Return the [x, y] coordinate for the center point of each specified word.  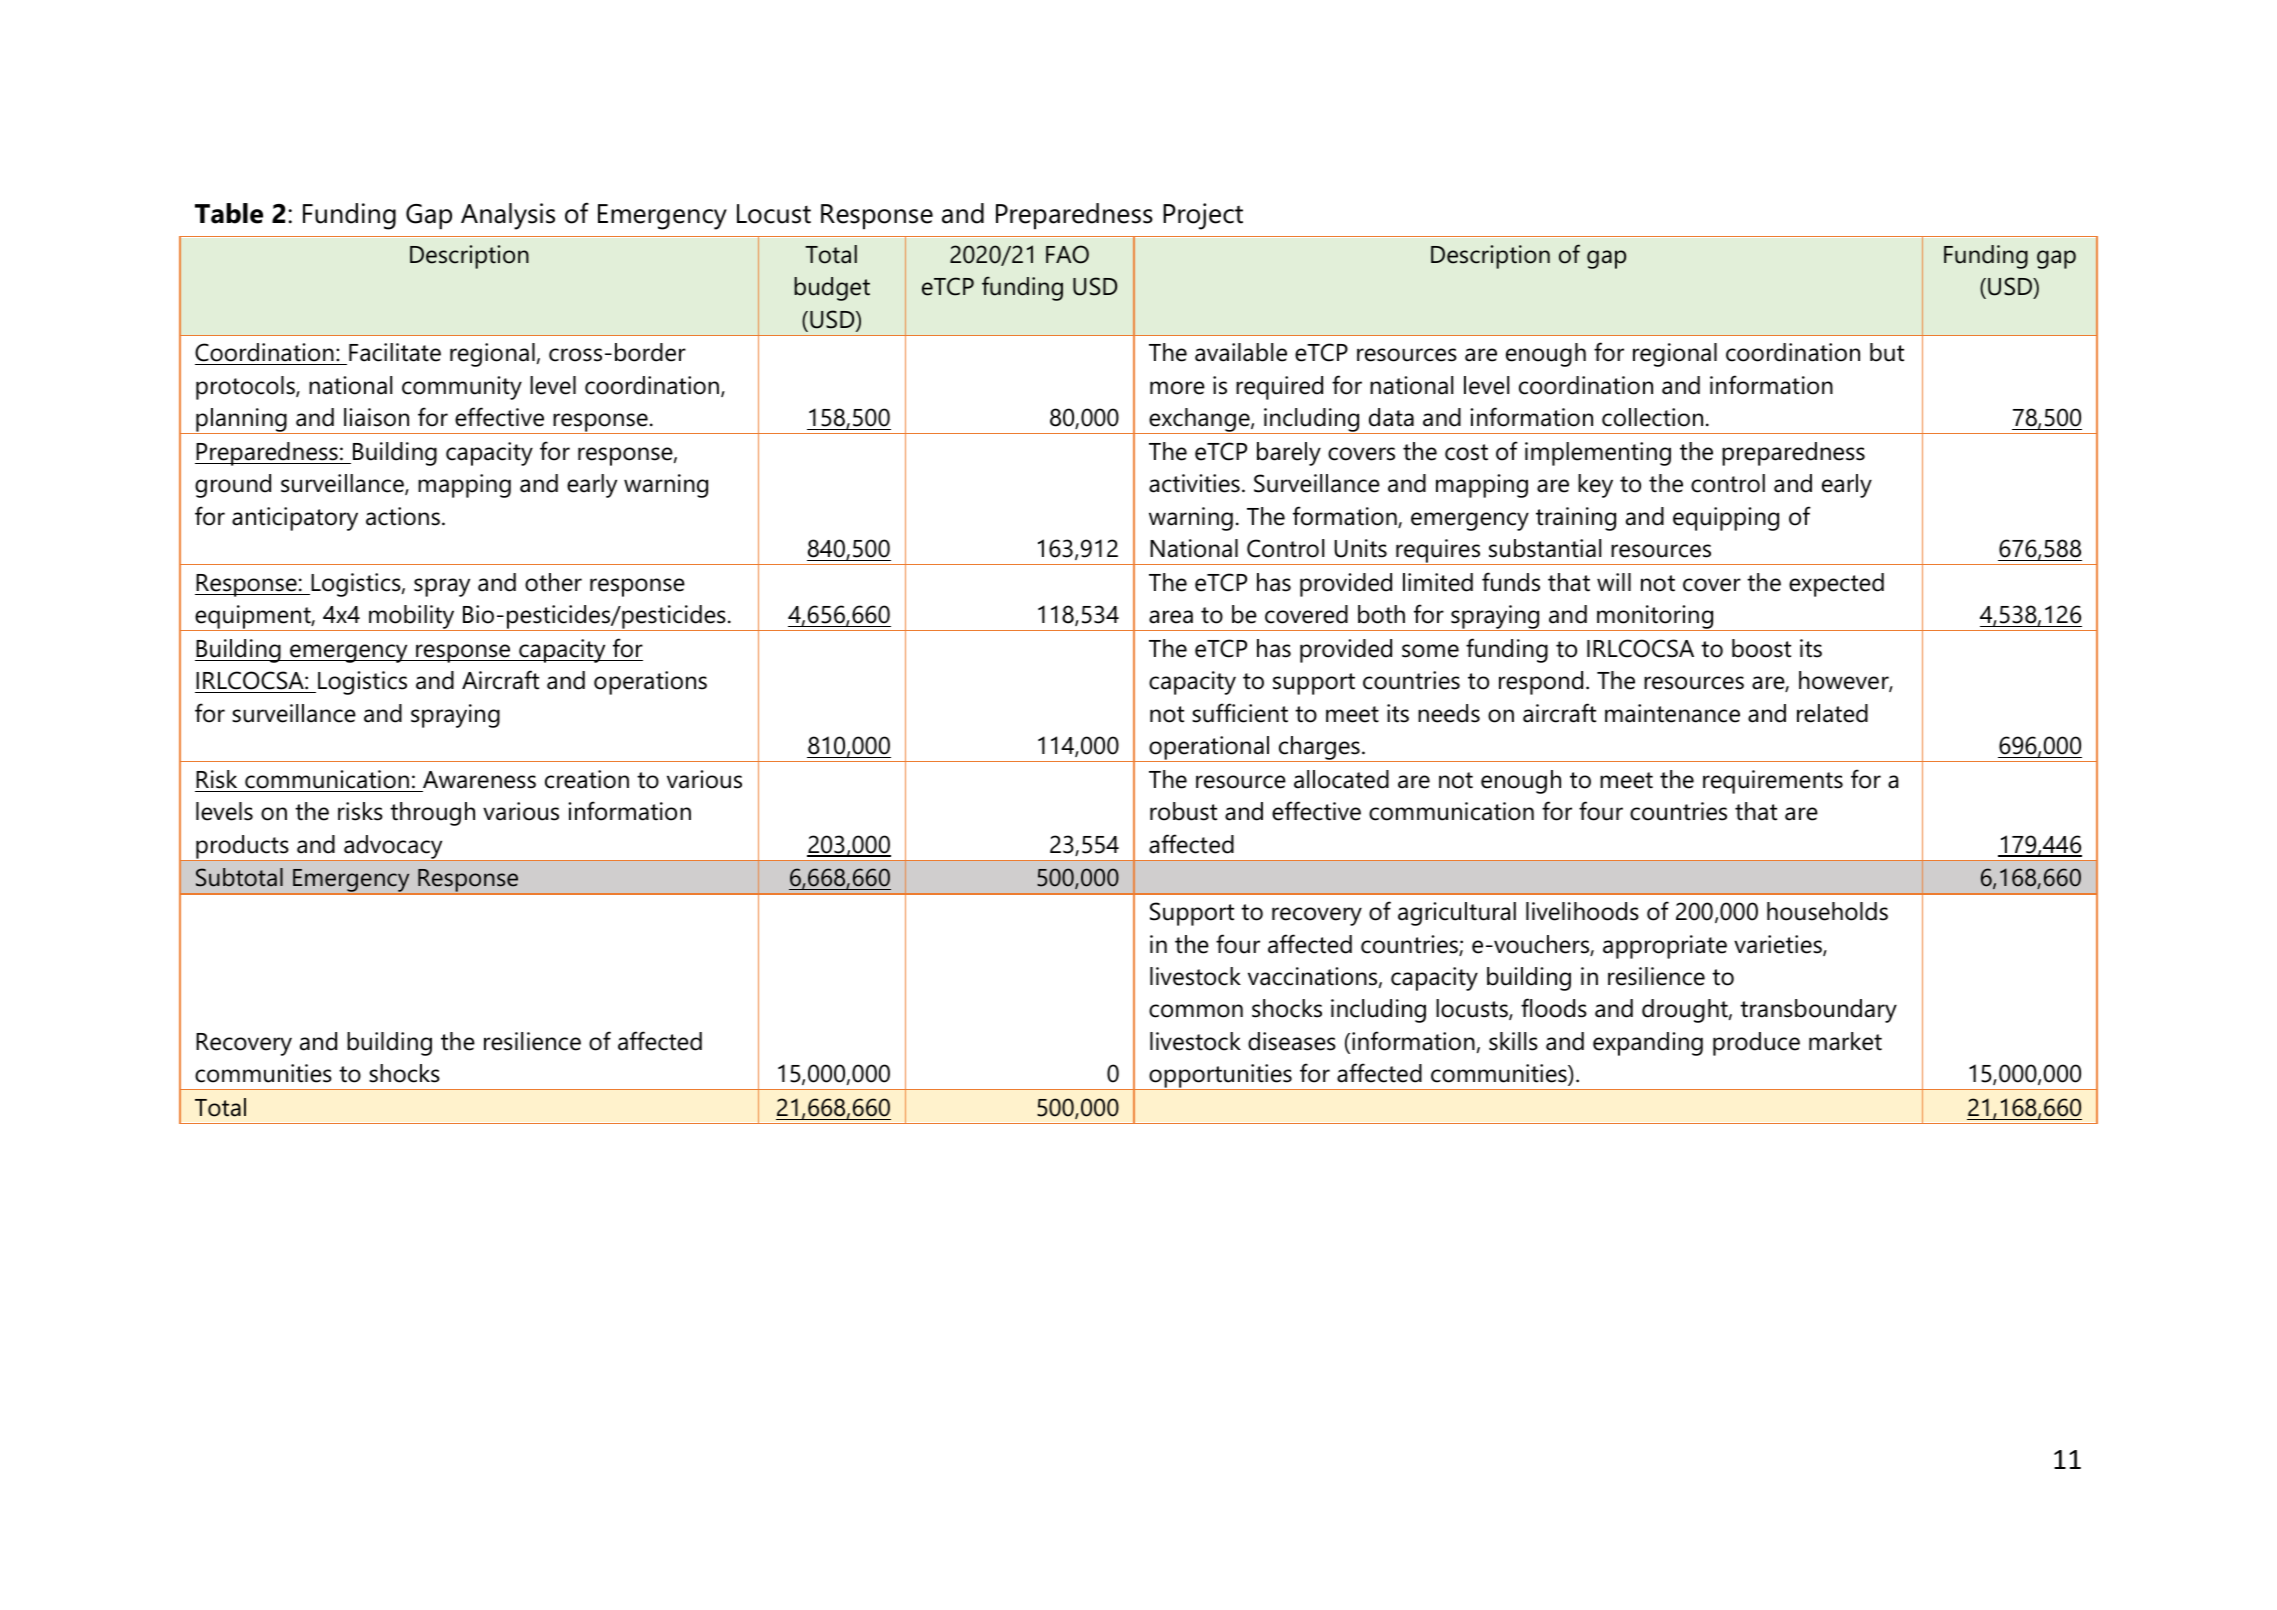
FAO [1067, 254]
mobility [412, 618]
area [1171, 617]
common [1196, 1011]
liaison [376, 417]
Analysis [508, 216]
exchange [1199, 421]
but [1887, 352]
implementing [1598, 454]
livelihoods [1582, 911]
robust [1183, 811]
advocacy [393, 848]
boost [1761, 648]
